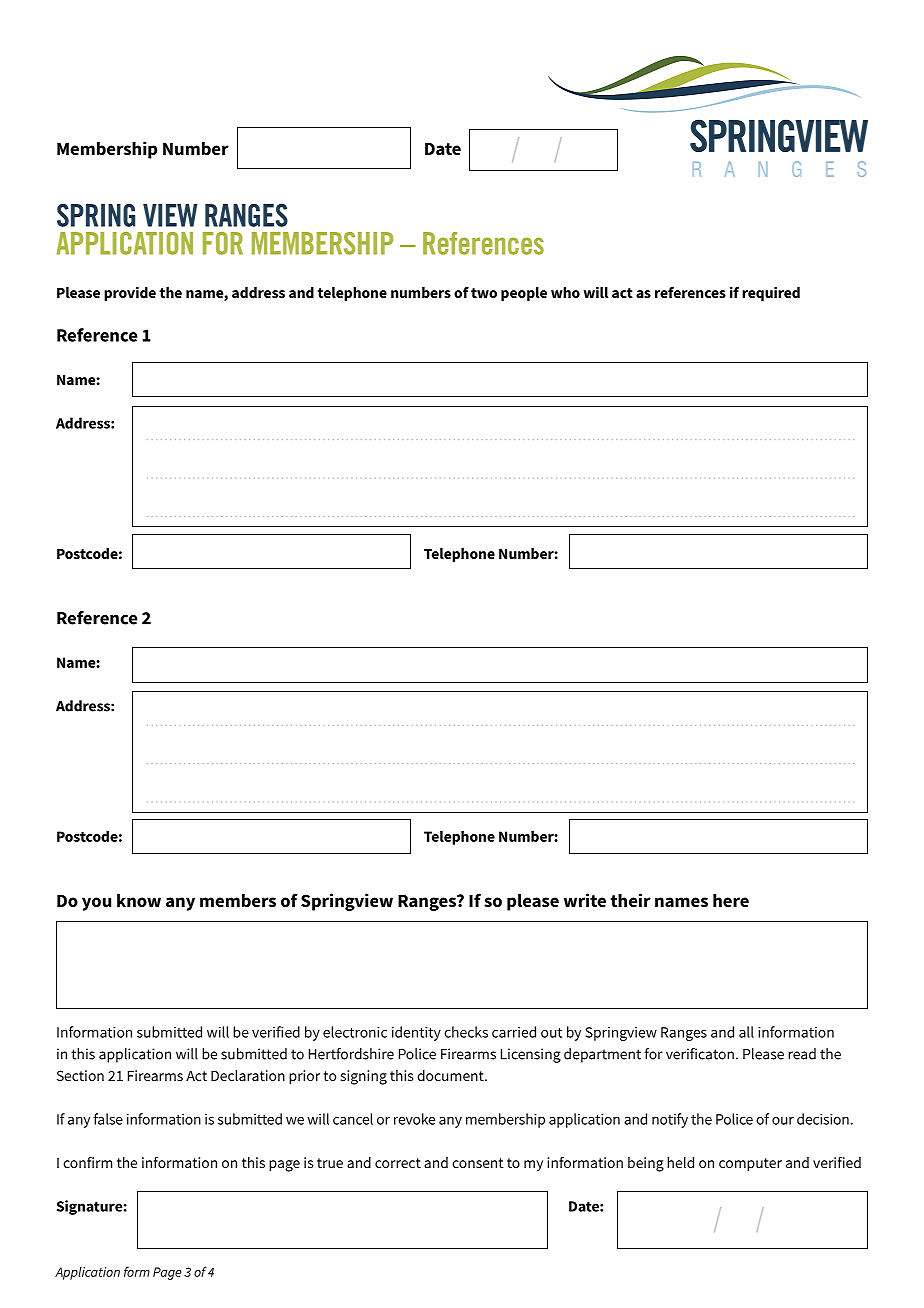  Describe the element at coordinates (130, 294) in the image. I see `provide` at that location.
